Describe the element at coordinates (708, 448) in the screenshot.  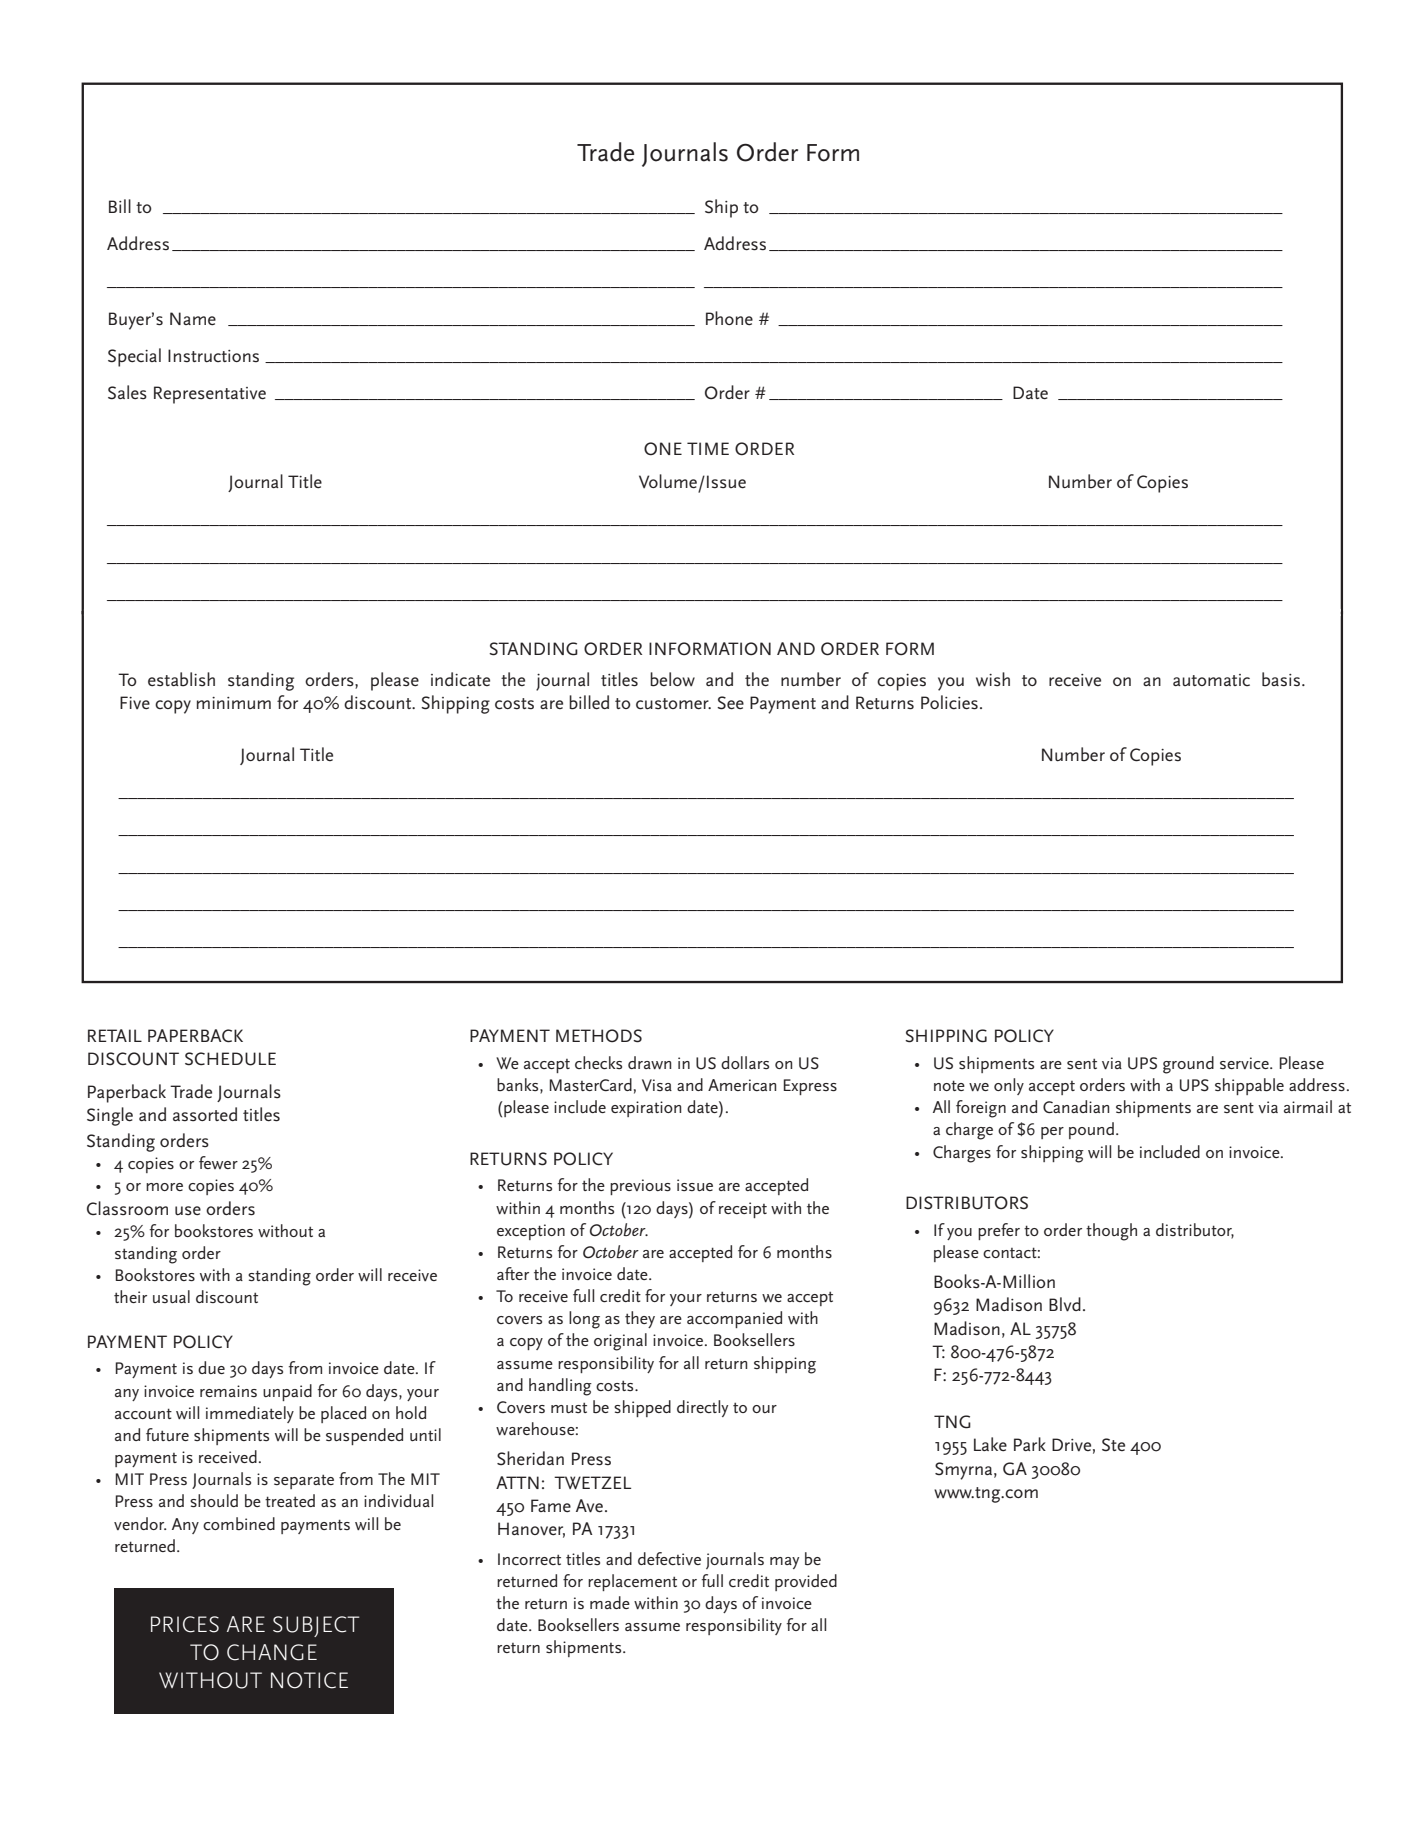
I see `TIME` at that location.
